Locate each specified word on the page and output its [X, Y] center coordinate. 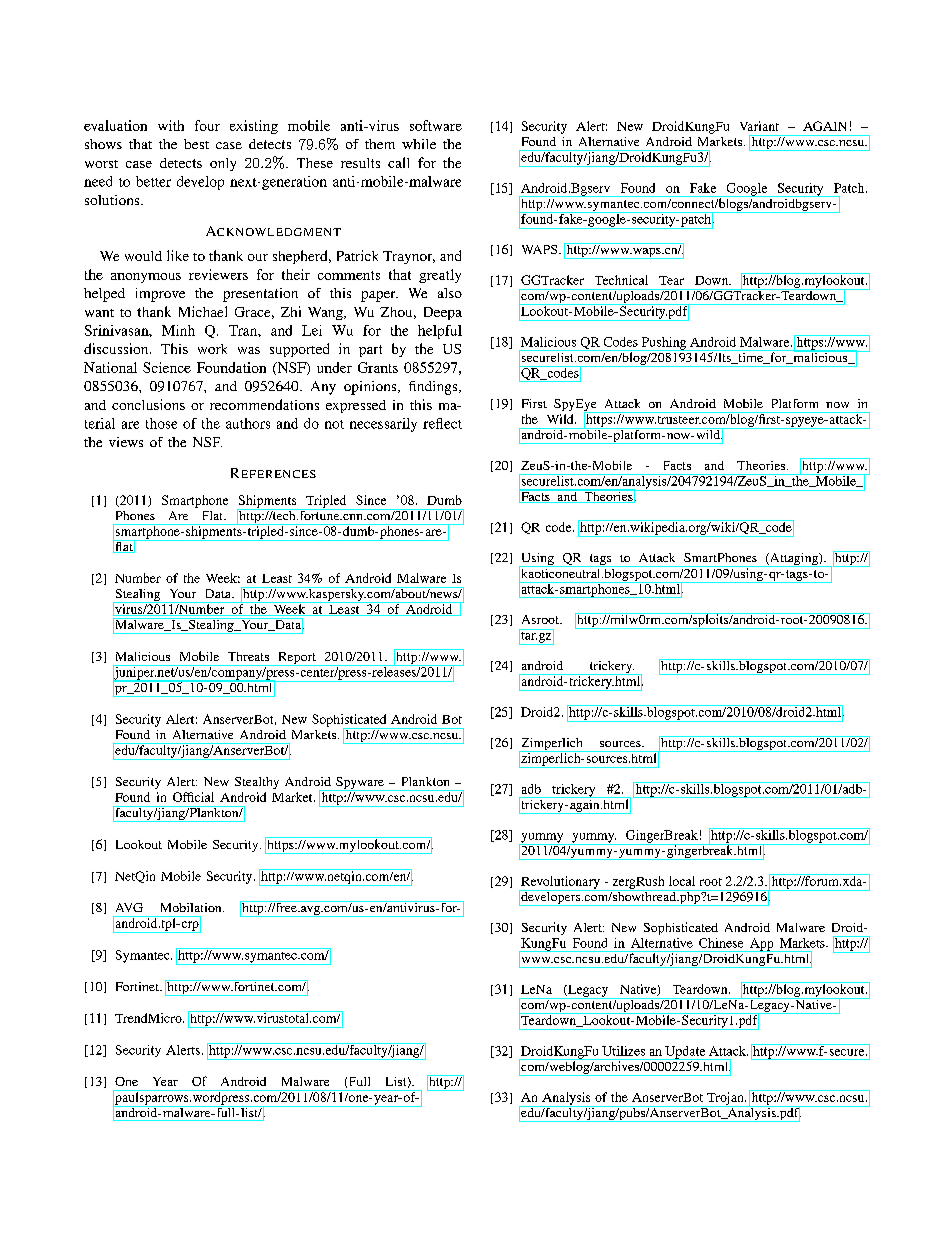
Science [167, 367]
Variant [759, 126]
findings [434, 388]
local [682, 881]
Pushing [664, 344]
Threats [248, 656]
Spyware [360, 784]
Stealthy [257, 783]
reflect [442, 423]
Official [193, 797]
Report [297, 659]
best [196, 144]
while [419, 144]
